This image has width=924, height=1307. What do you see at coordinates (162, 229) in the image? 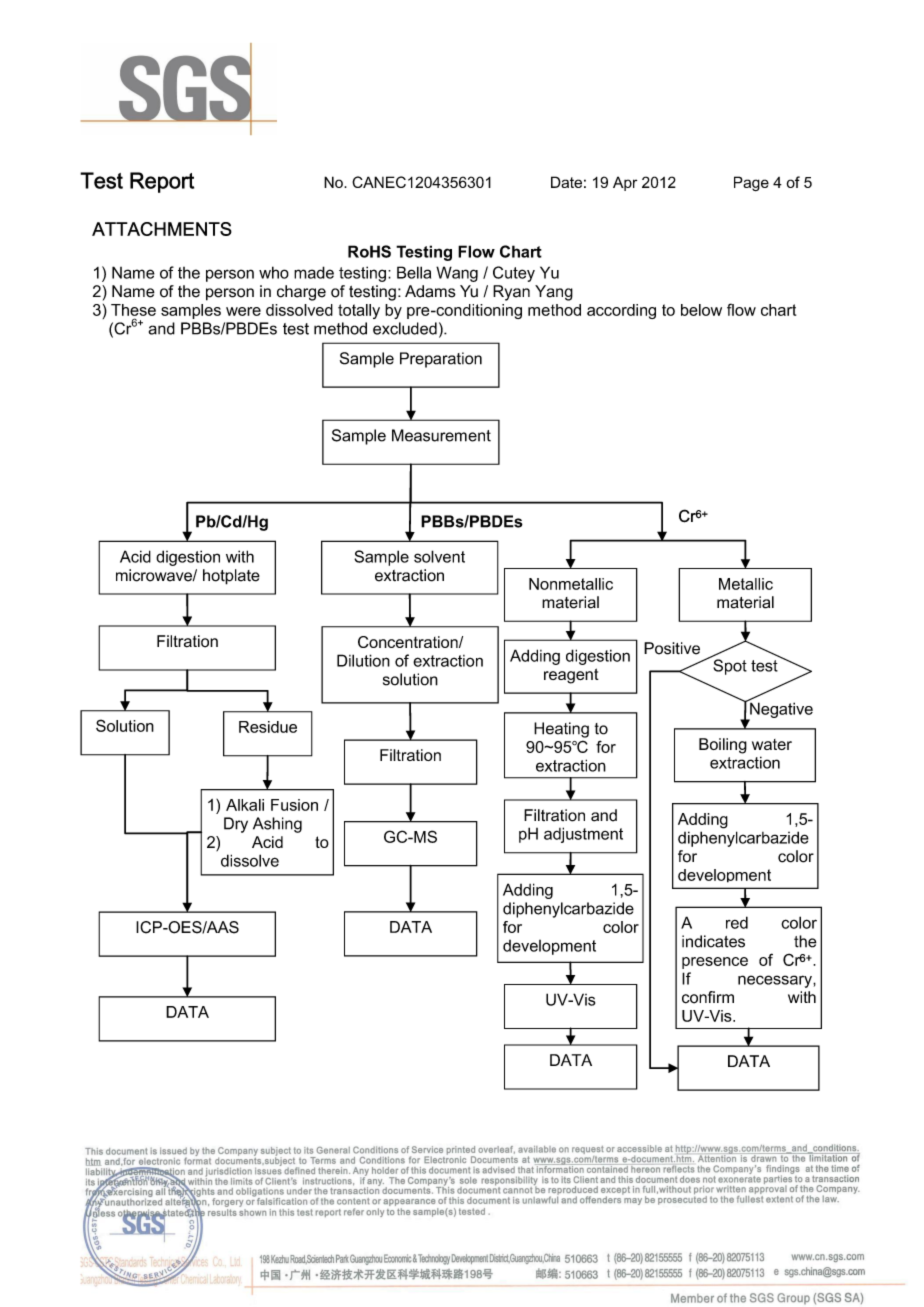
I see `ATTACHMENTS` at bounding box center [162, 229].
